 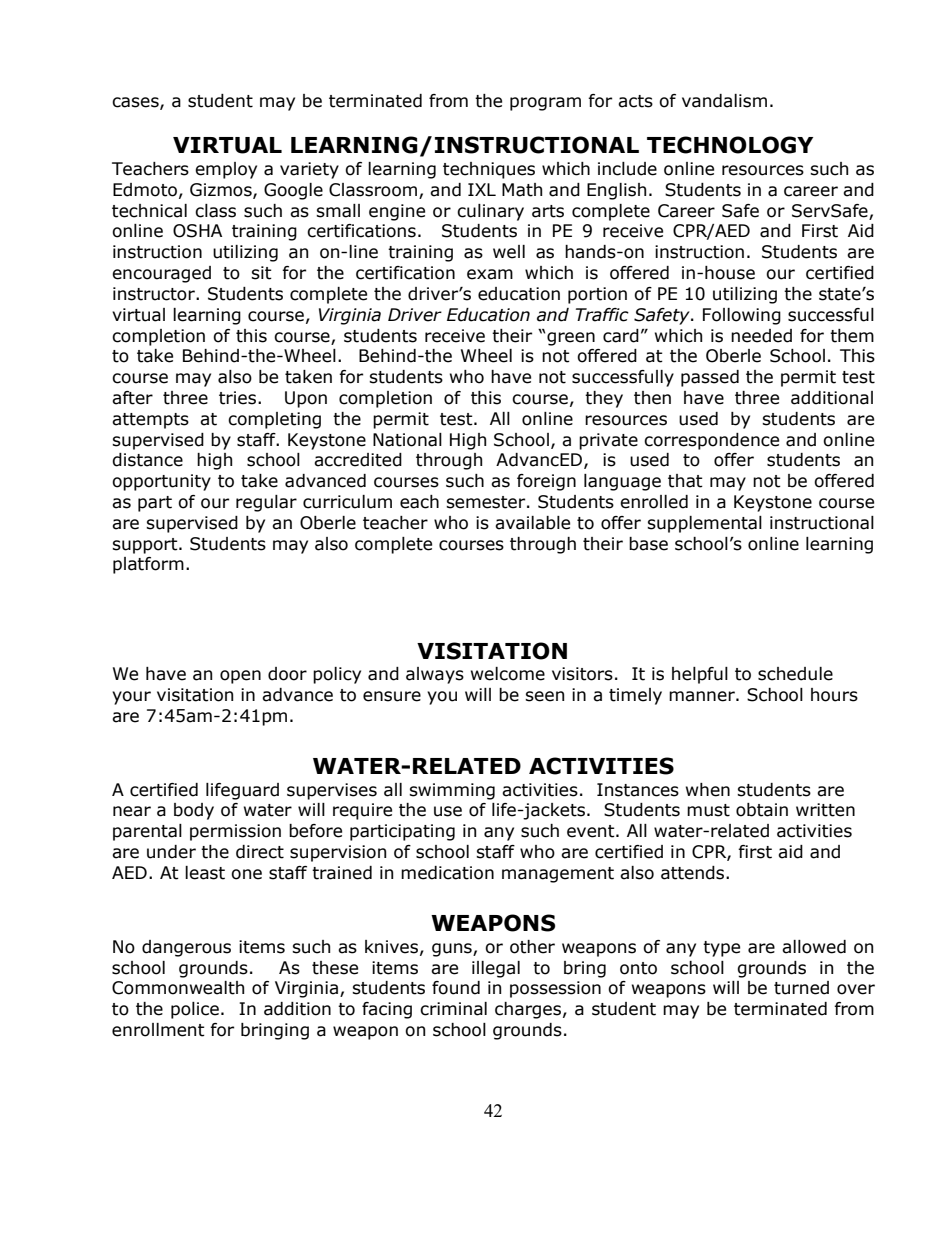 What do you see at coordinates (545, 104) in the document?
I see `program` at bounding box center [545, 104].
